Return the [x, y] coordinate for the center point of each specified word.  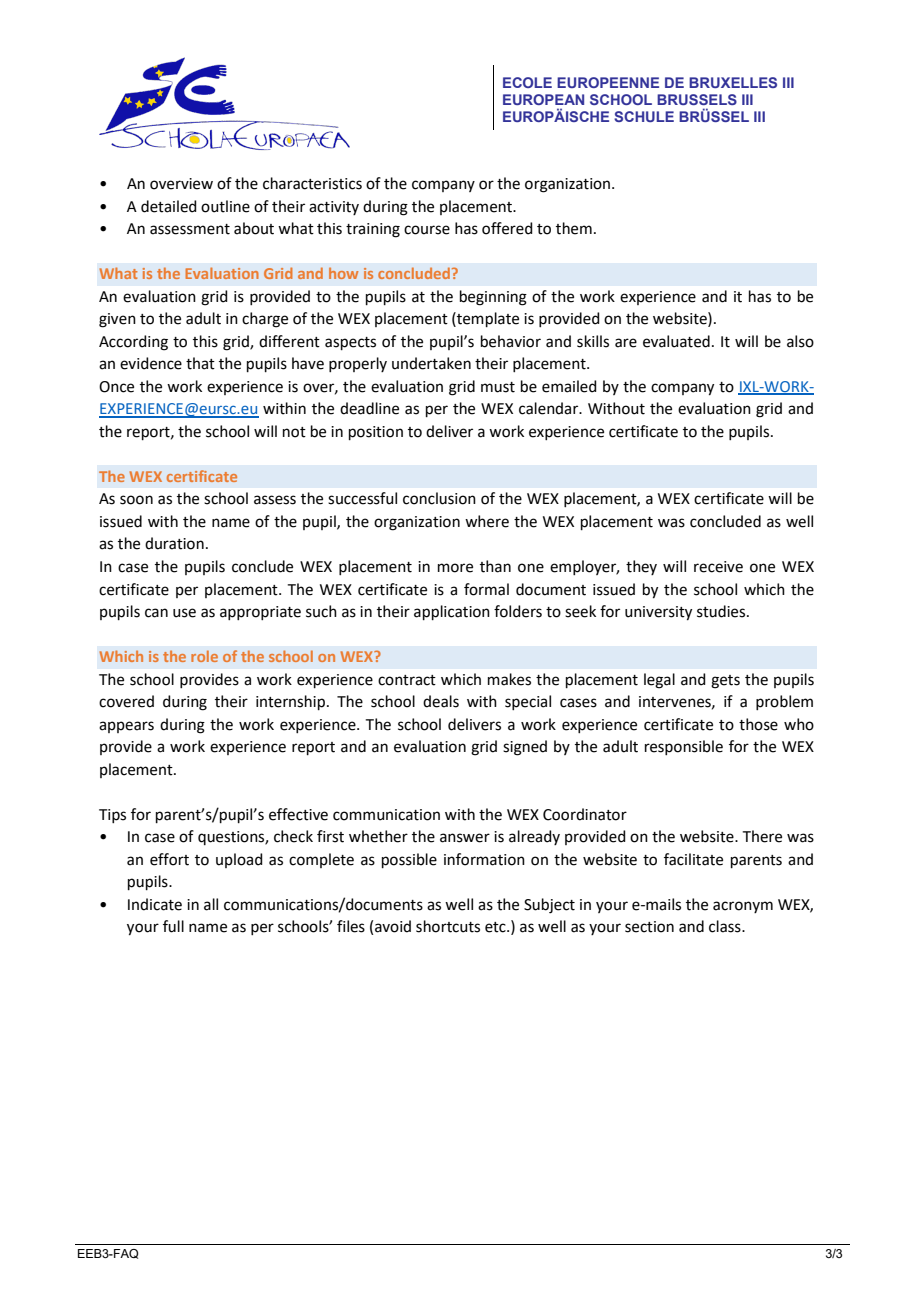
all [211, 904]
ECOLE [527, 82]
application [452, 612]
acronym [743, 907]
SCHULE [644, 116]
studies [722, 611]
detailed [169, 206]
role [204, 656]
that [200, 363]
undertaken [431, 363]
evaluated [676, 341]
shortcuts [448, 926]
